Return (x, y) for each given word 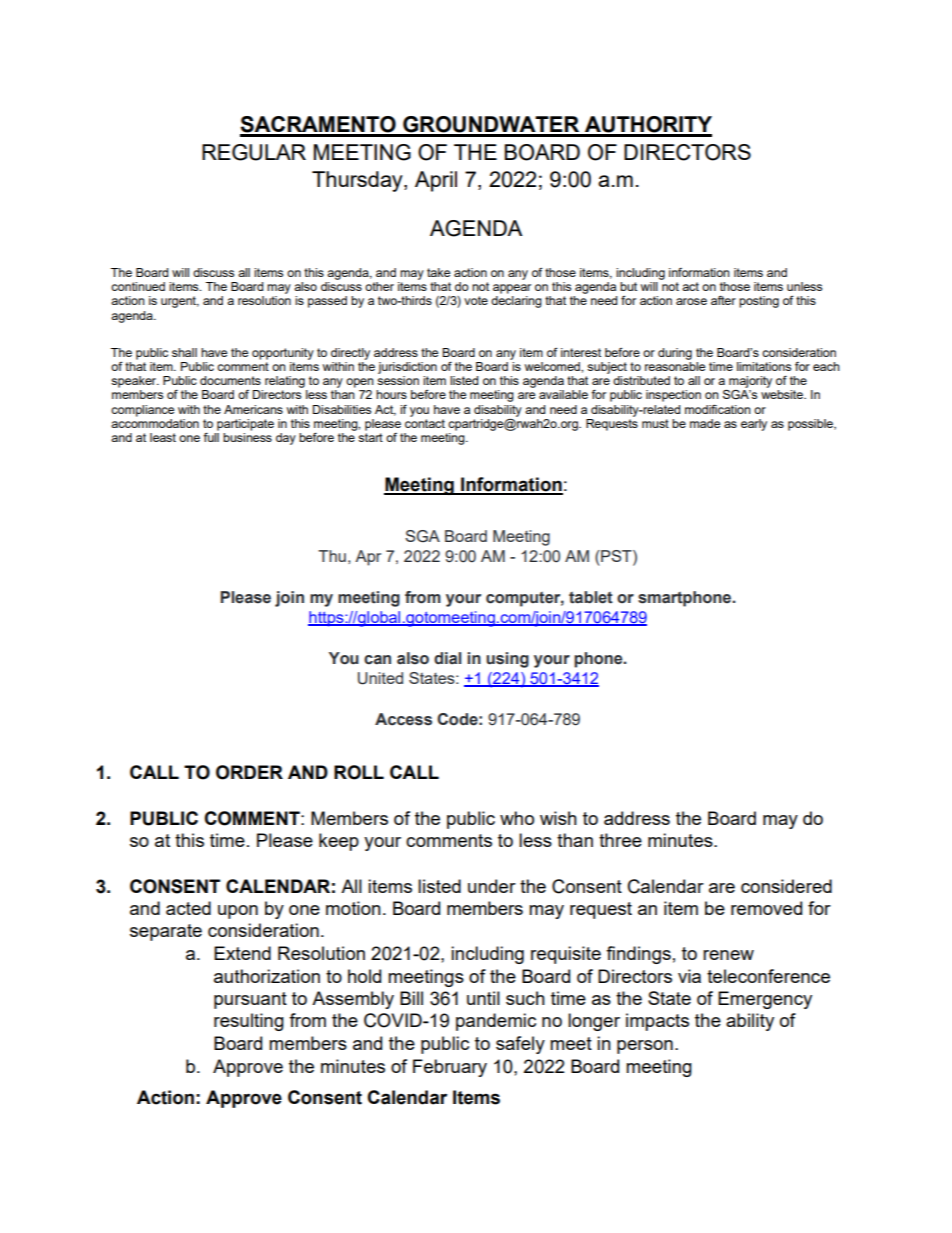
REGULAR (254, 152)
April (436, 181)
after (723, 300)
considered (786, 886)
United (380, 678)
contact (425, 423)
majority (750, 382)
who (517, 818)
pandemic (496, 1022)
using (507, 660)
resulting (249, 1022)
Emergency (765, 1000)
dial (447, 658)
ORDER (249, 772)
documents (230, 380)
